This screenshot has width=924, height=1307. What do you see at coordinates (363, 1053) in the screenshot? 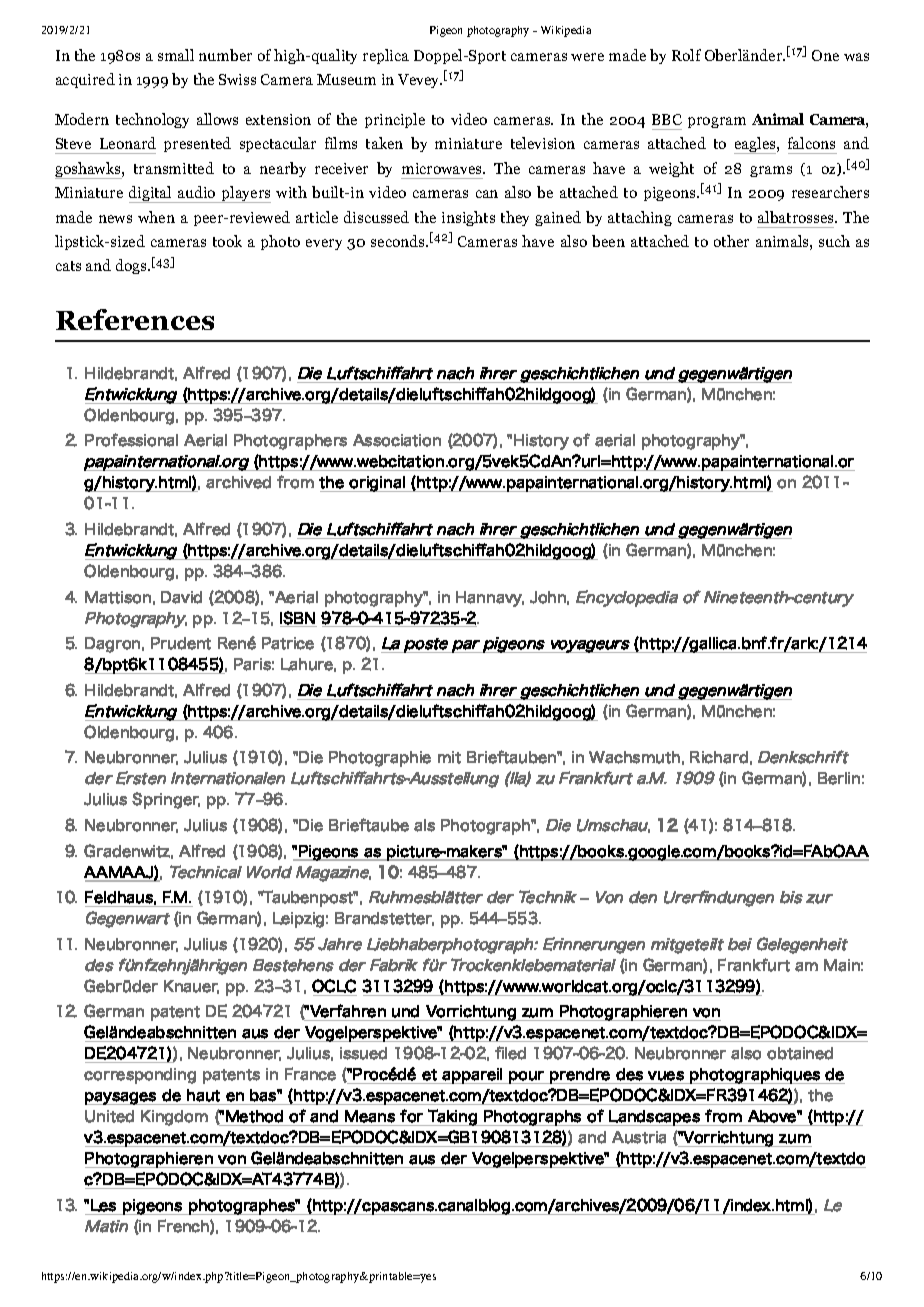
I see `issued` at bounding box center [363, 1053].
